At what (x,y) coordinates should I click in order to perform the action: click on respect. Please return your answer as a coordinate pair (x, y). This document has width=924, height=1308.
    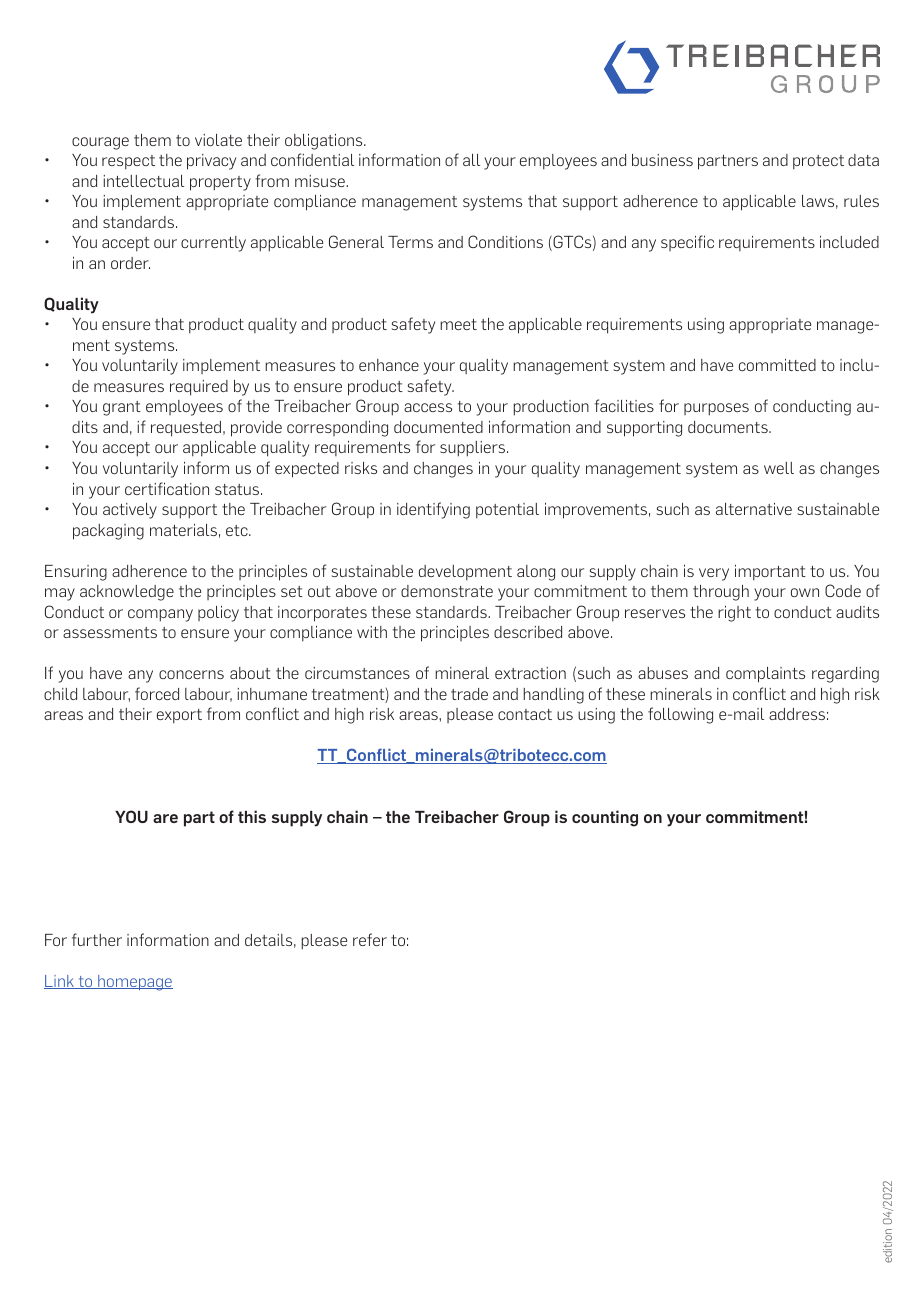
    Looking at the image, I should click on (128, 162).
